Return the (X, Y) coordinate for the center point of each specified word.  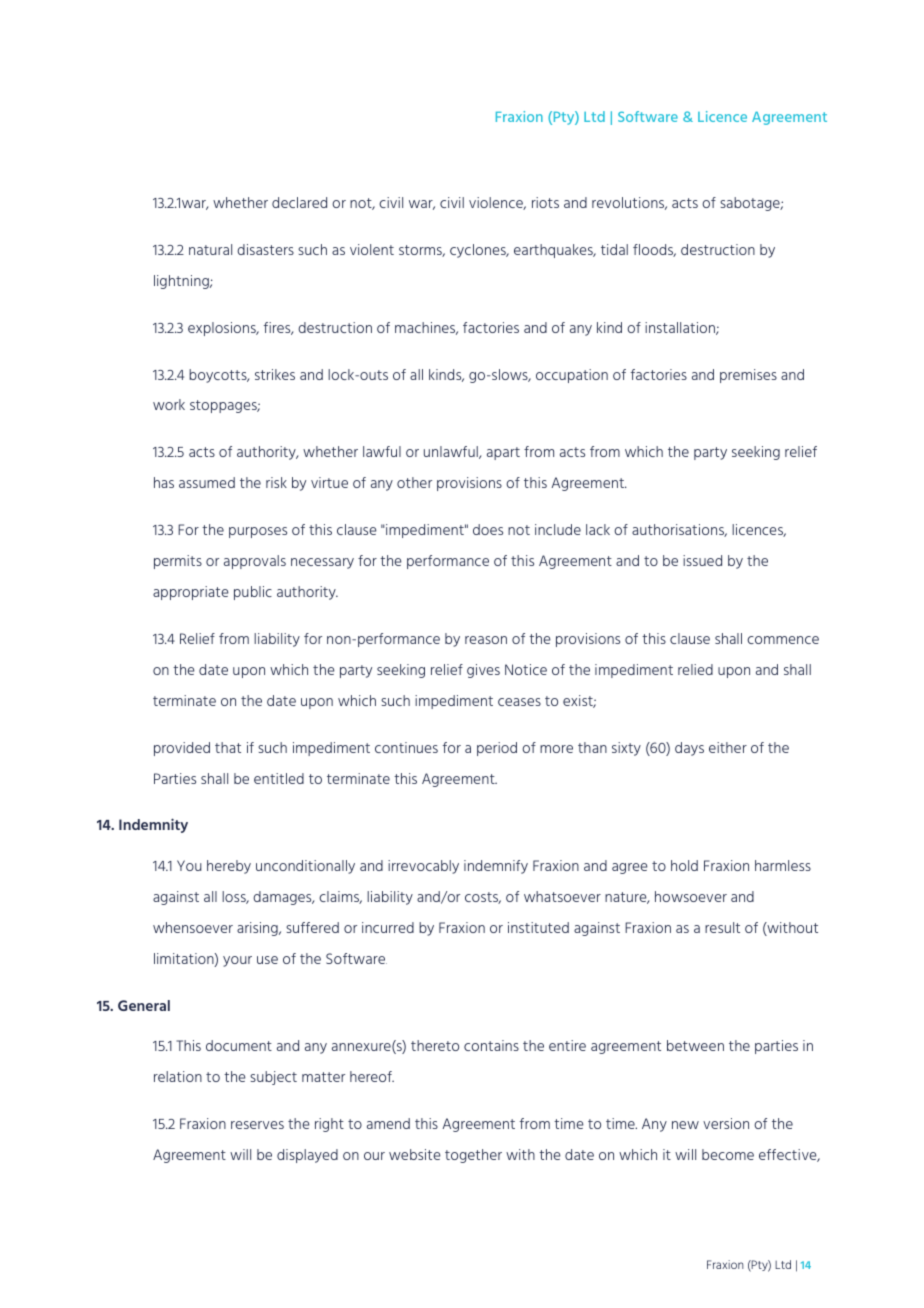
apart (503, 453)
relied (695, 669)
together (473, 1156)
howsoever (691, 896)
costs (483, 898)
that (228, 747)
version (726, 1123)
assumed (207, 482)
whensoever (193, 927)
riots (545, 202)
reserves (257, 1125)
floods (654, 250)
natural (210, 249)
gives (483, 671)
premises (748, 376)
